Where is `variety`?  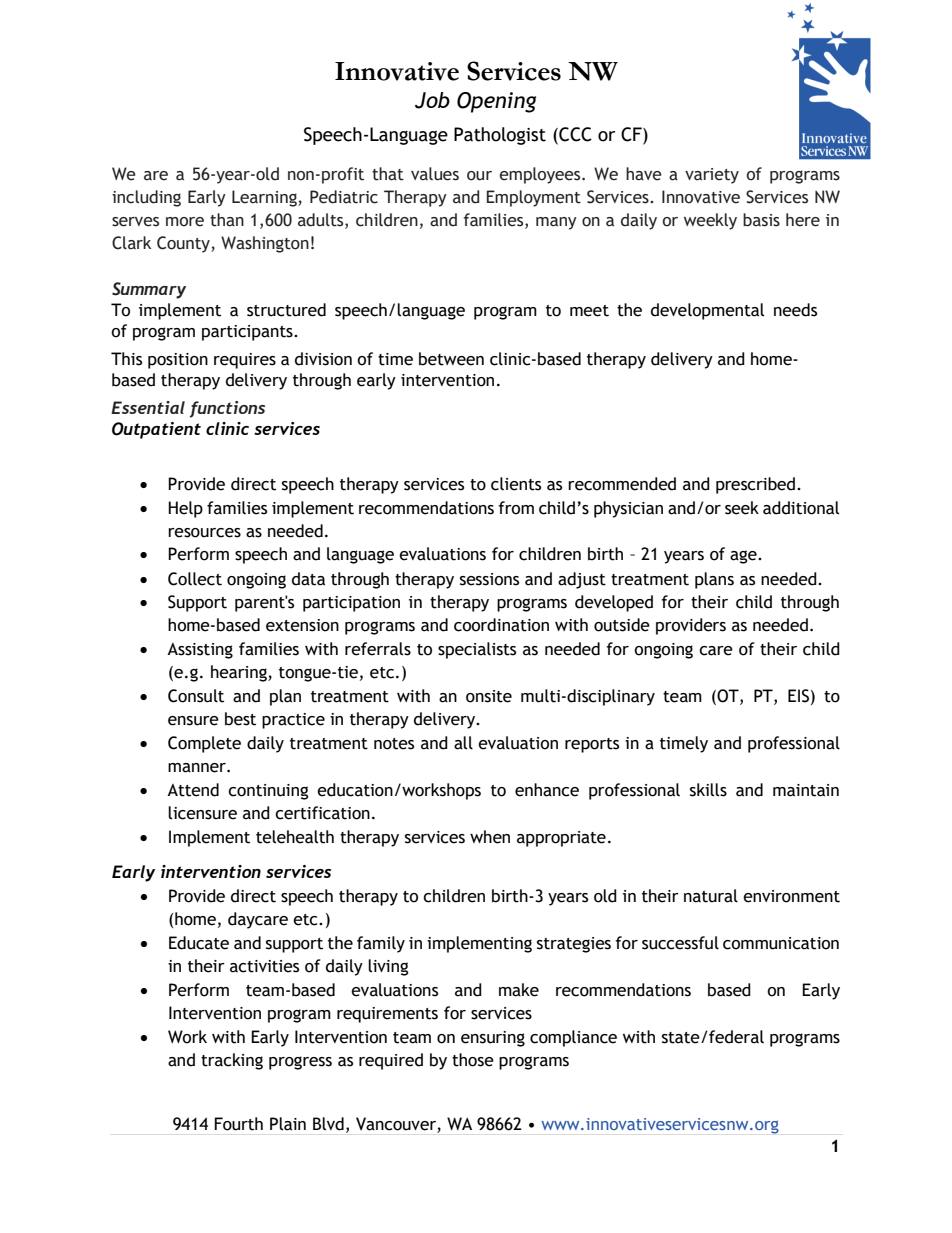 variety is located at coordinates (712, 176).
